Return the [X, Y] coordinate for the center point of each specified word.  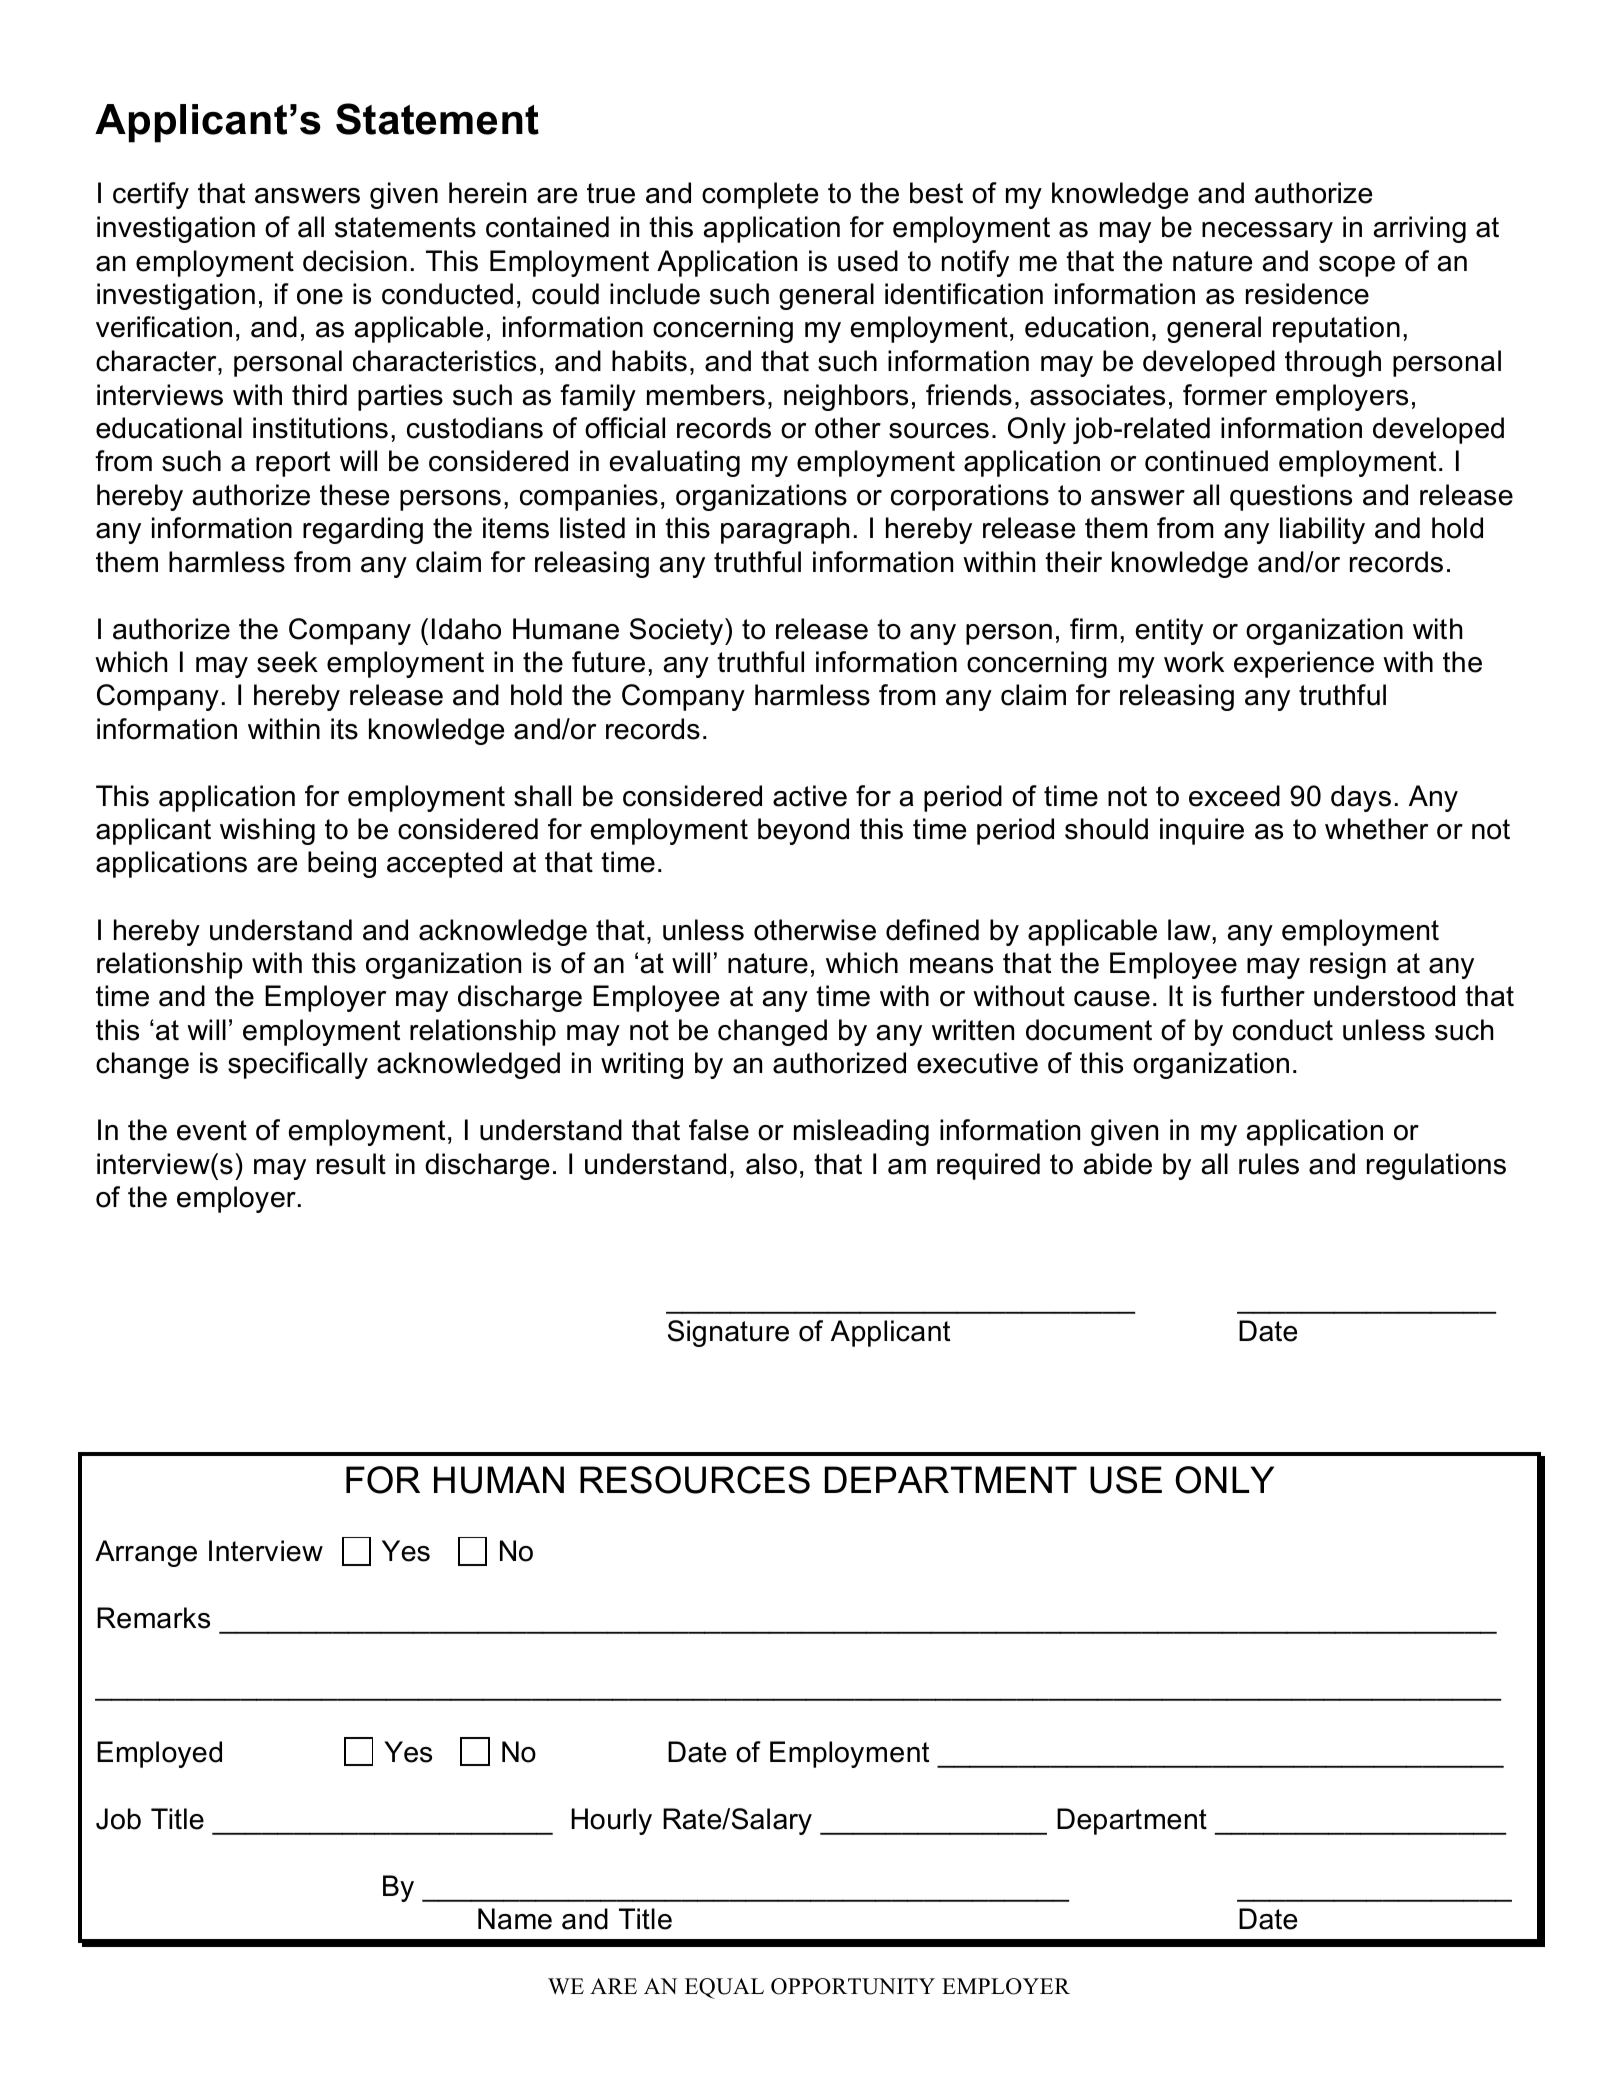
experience [1304, 664]
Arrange [146, 1553]
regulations [1436, 1166]
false [719, 1130]
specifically [298, 1065]
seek [287, 662]
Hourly [611, 1821]
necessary [1267, 232]
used [868, 261]
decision [355, 261]
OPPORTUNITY [853, 1986]
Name [515, 1919]
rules [1269, 1164]
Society [678, 631]
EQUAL [724, 1988]
